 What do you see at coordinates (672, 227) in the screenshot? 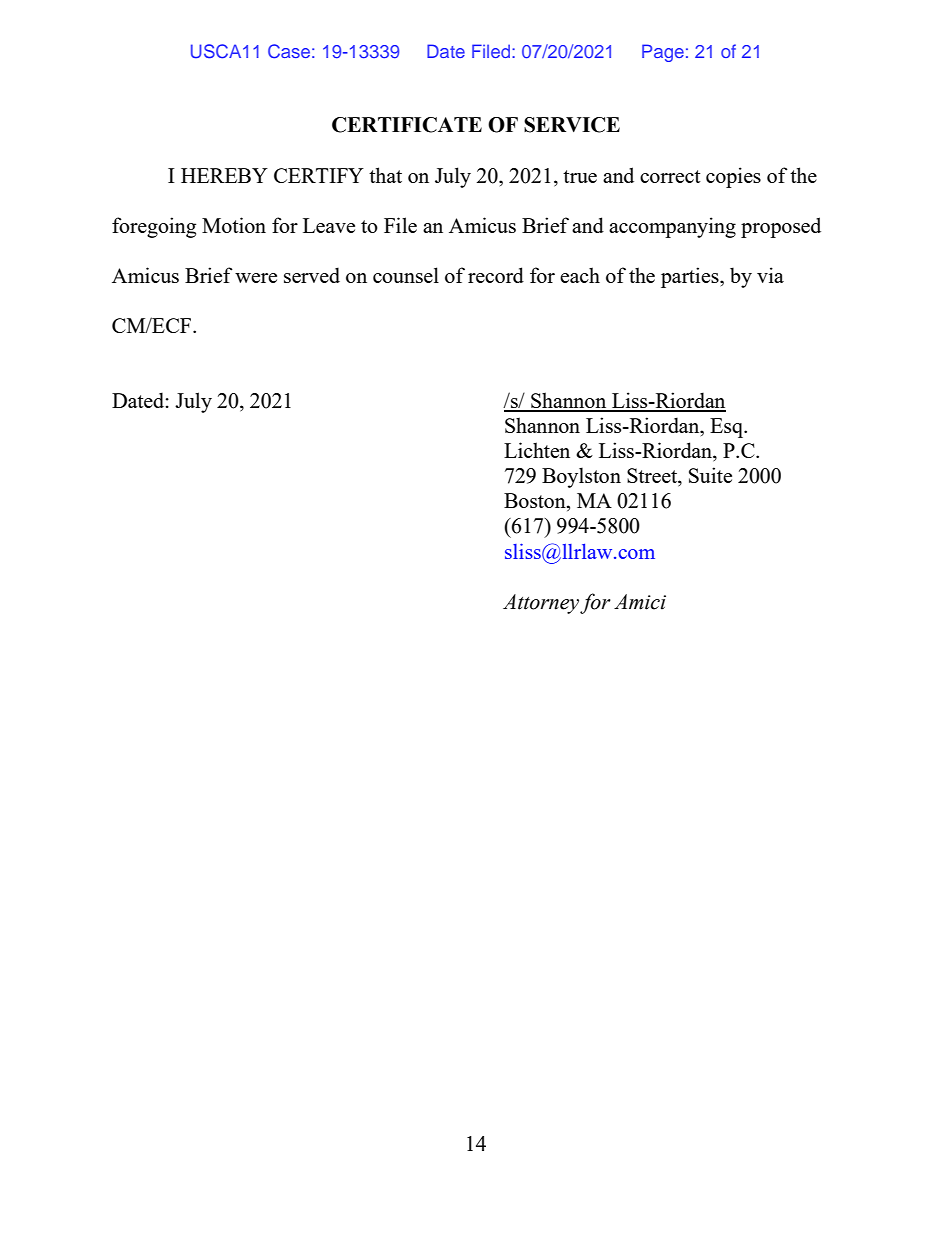
I see `accompanying` at bounding box center [672, 227].
